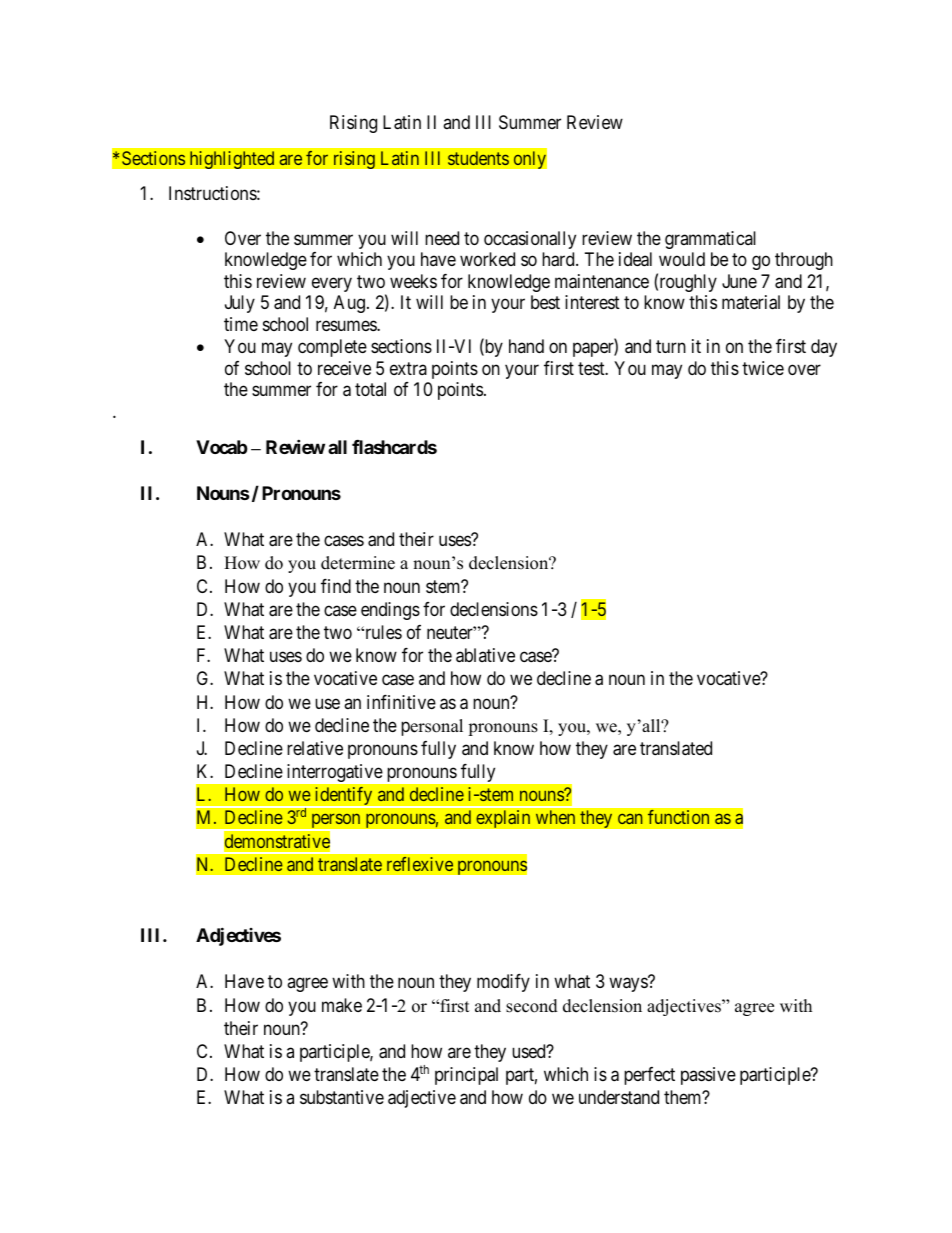  Describe the element at coordinates (763, 368) in the screenshot. I see `twice` at that location.
